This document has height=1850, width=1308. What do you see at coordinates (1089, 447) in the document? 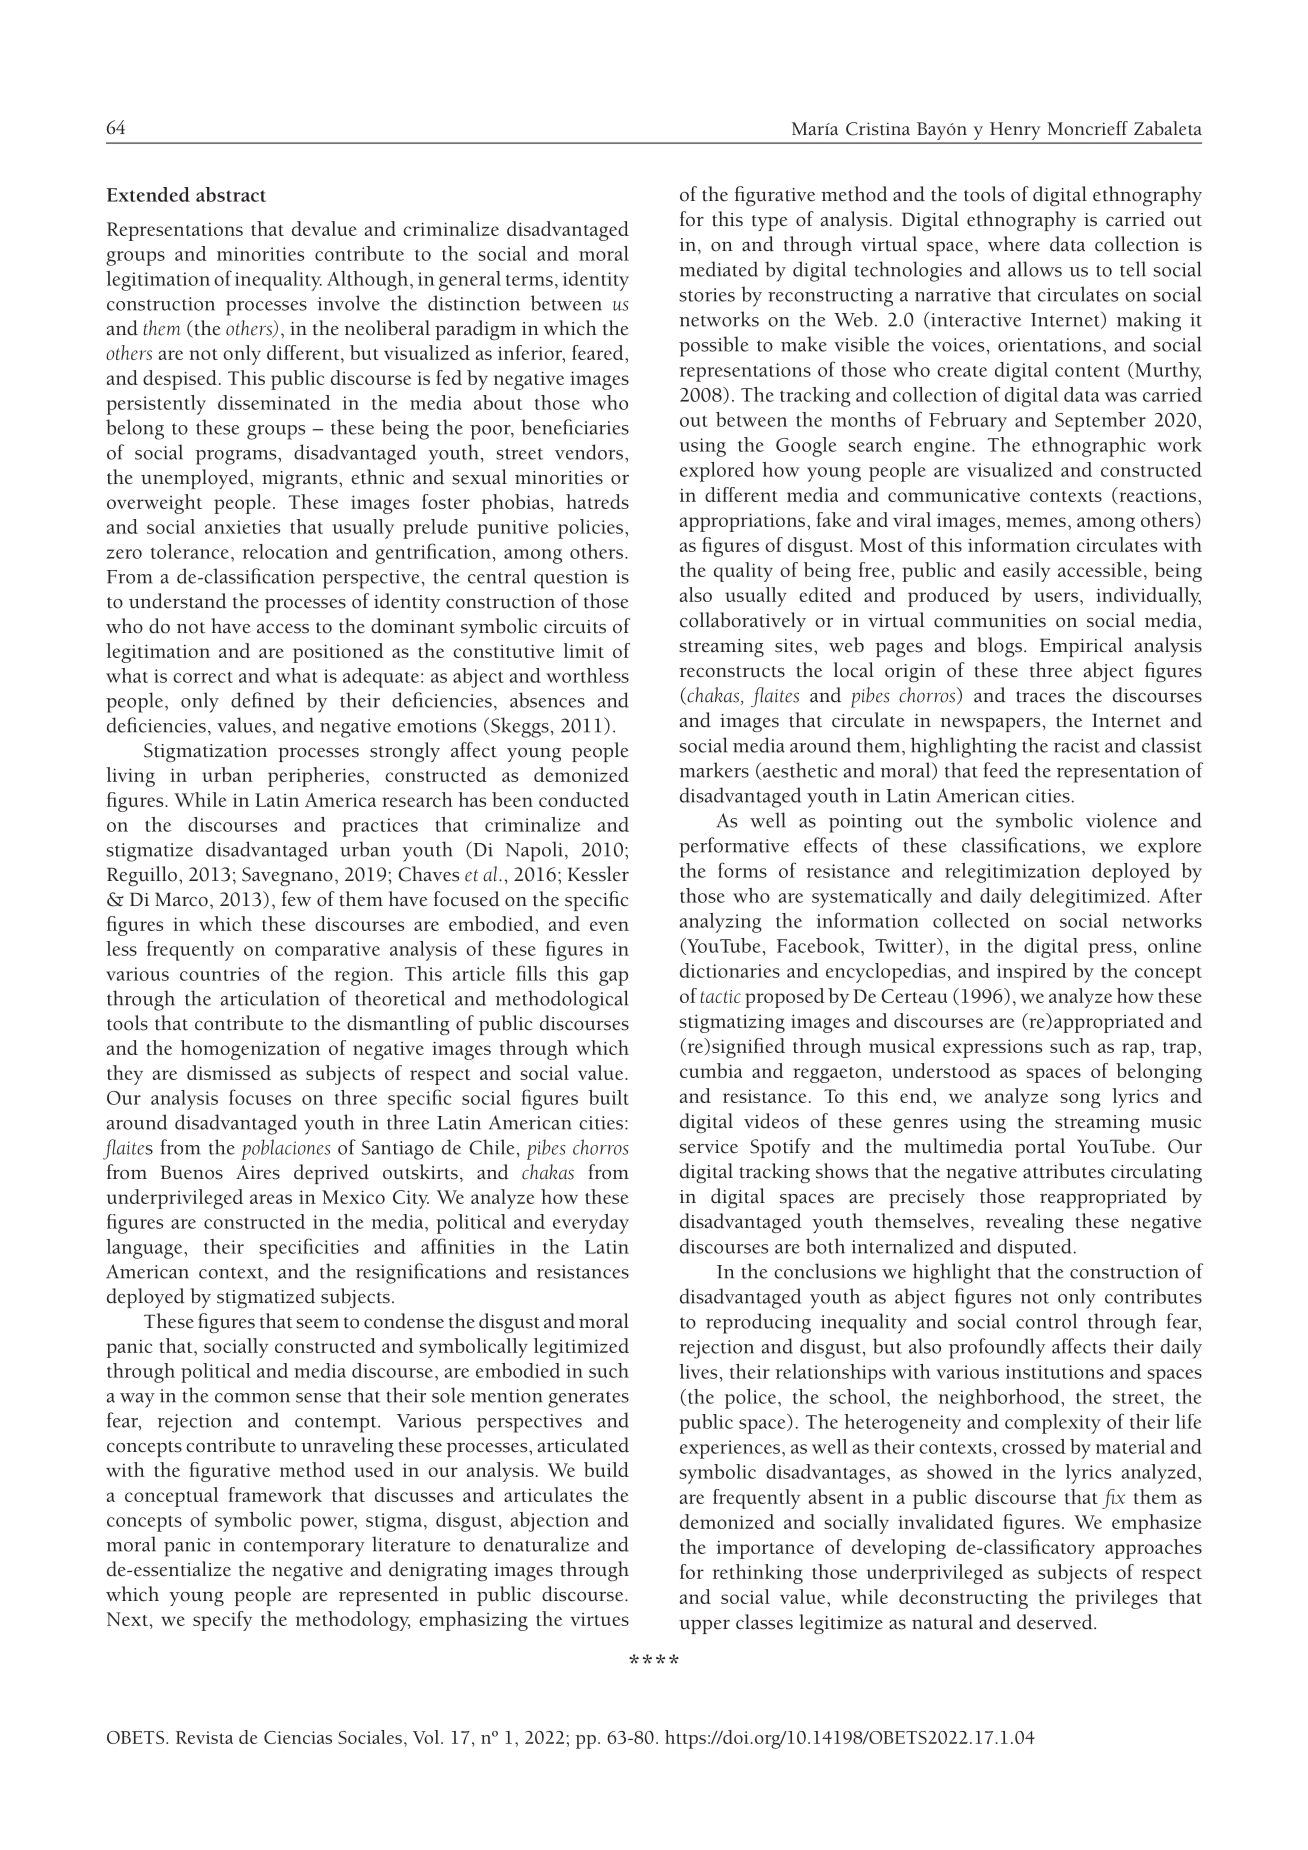
I see `ethnographic` at bounding box center [1089, 447].
